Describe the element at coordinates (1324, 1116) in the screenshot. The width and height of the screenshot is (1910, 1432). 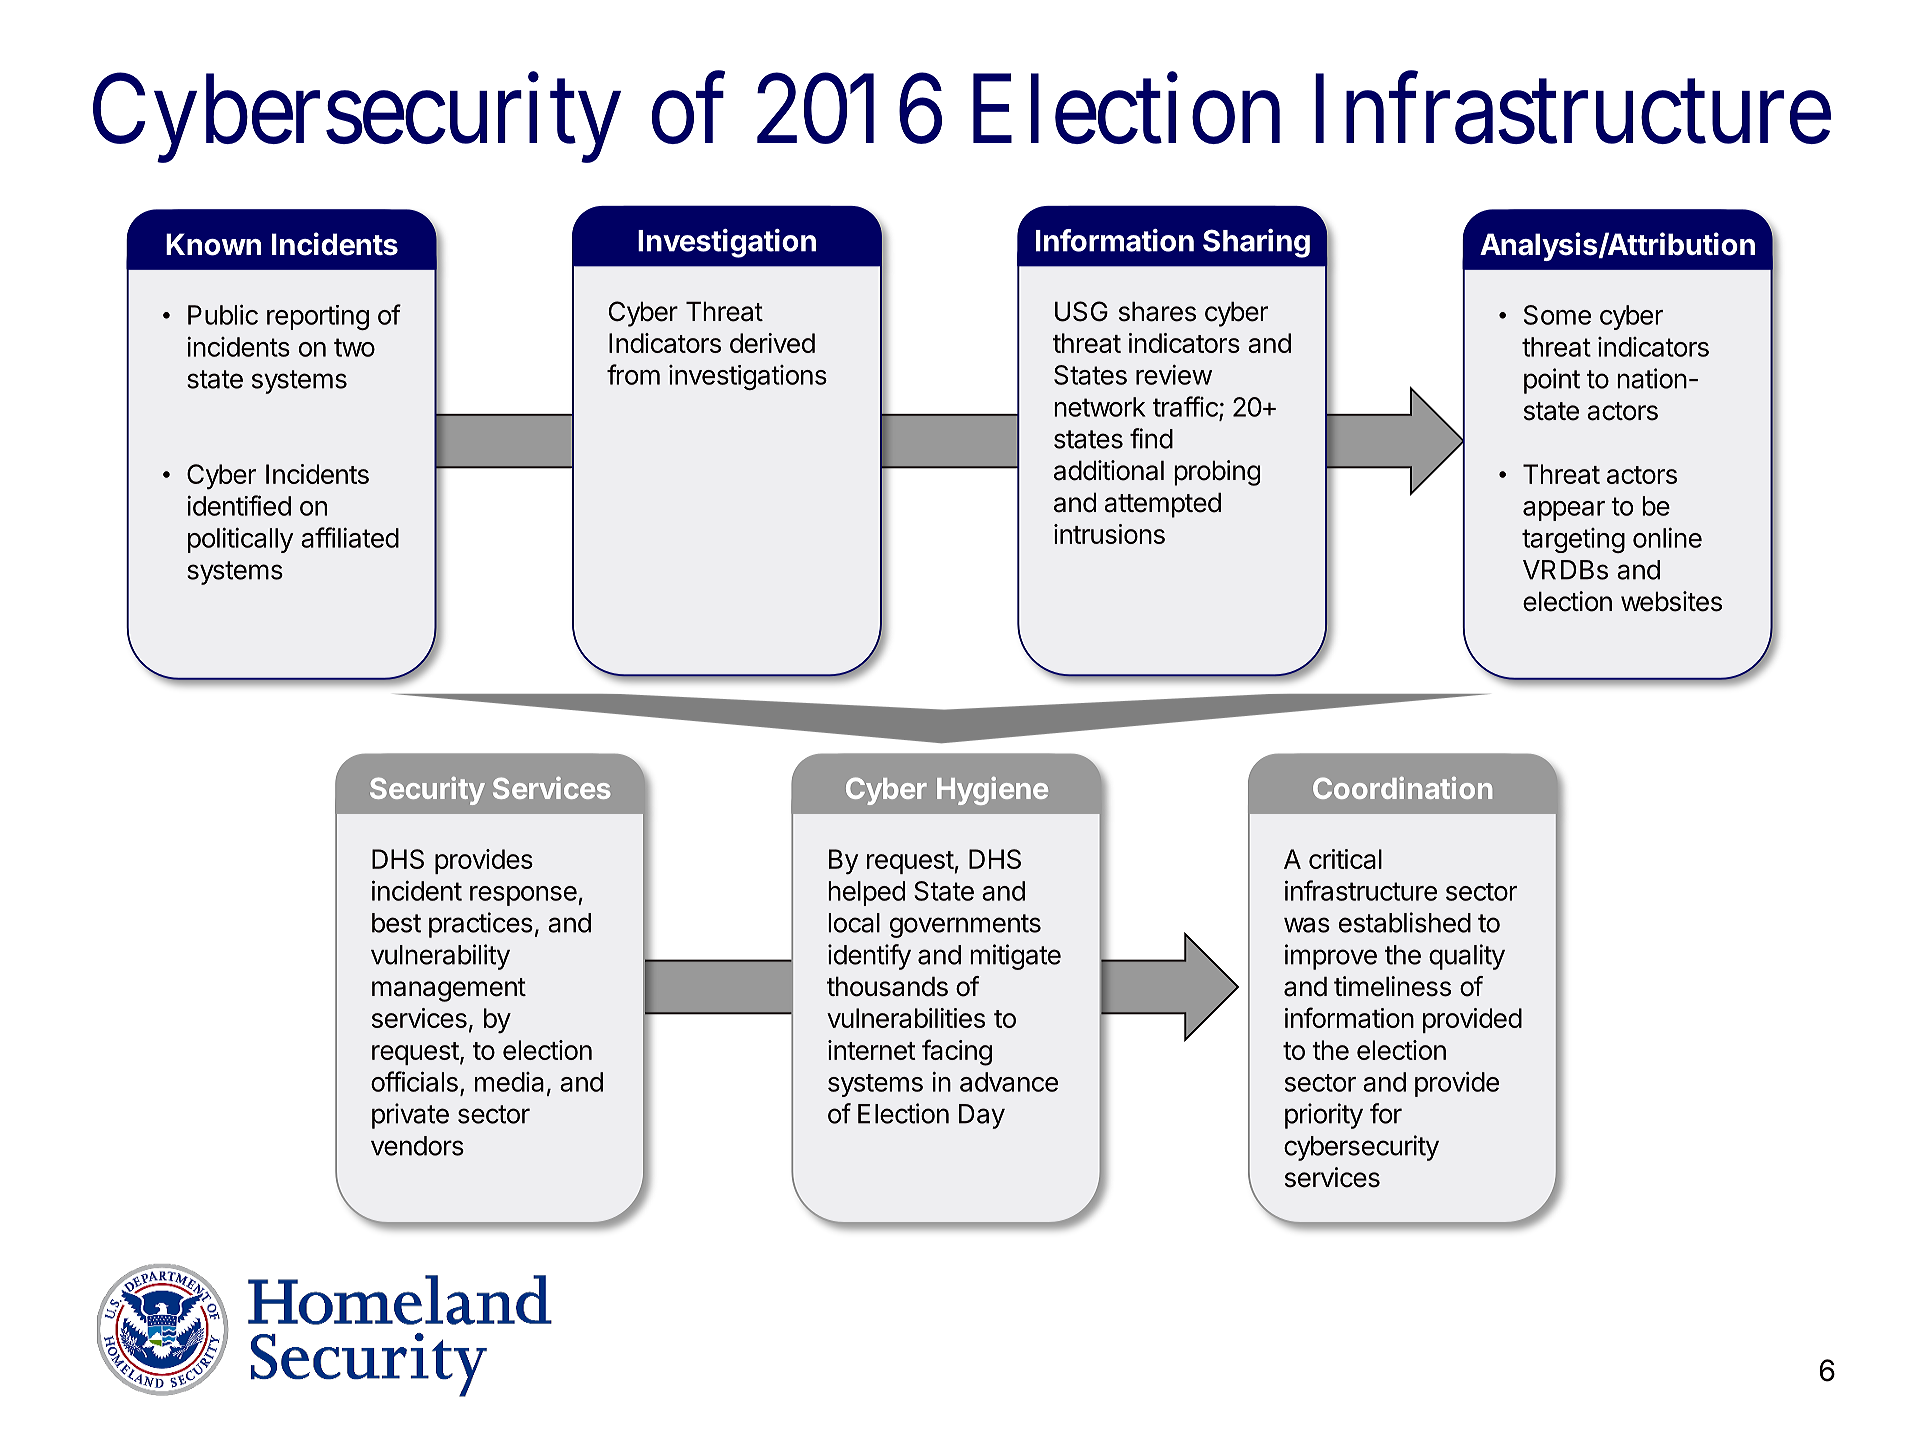
I see `priority` at that location.
